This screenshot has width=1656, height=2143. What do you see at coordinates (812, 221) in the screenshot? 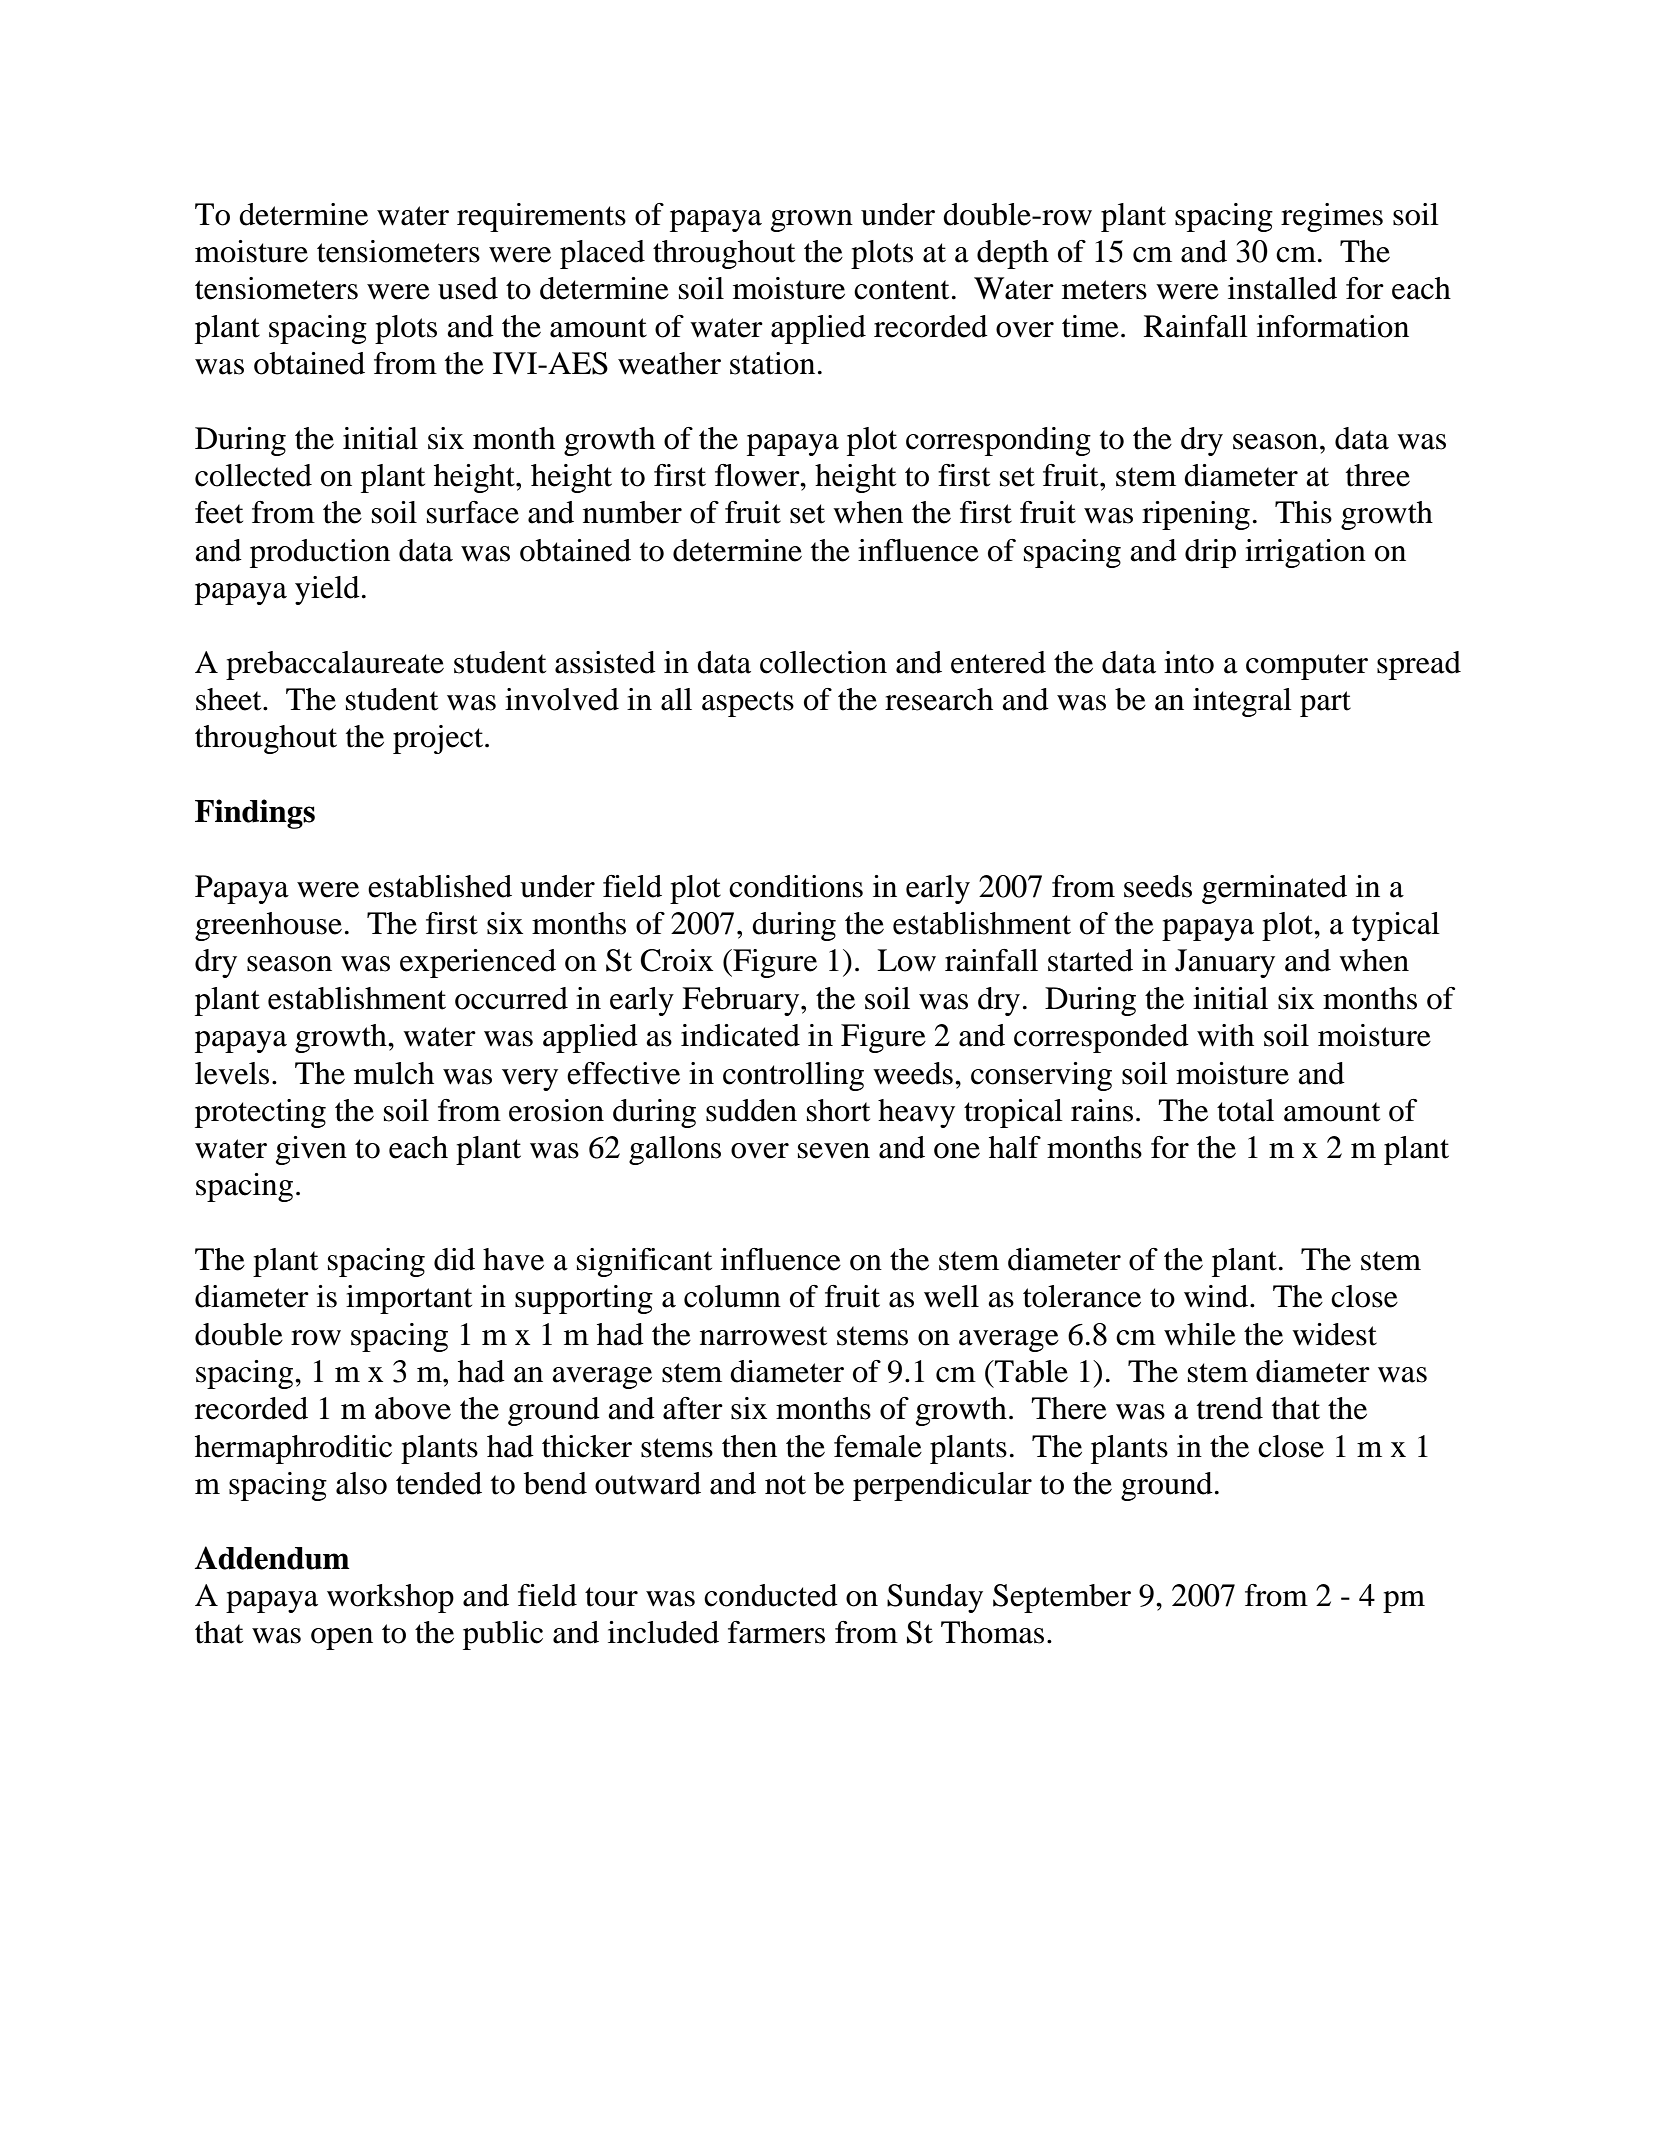
I see `grown` at bounding box center [812, 221].
